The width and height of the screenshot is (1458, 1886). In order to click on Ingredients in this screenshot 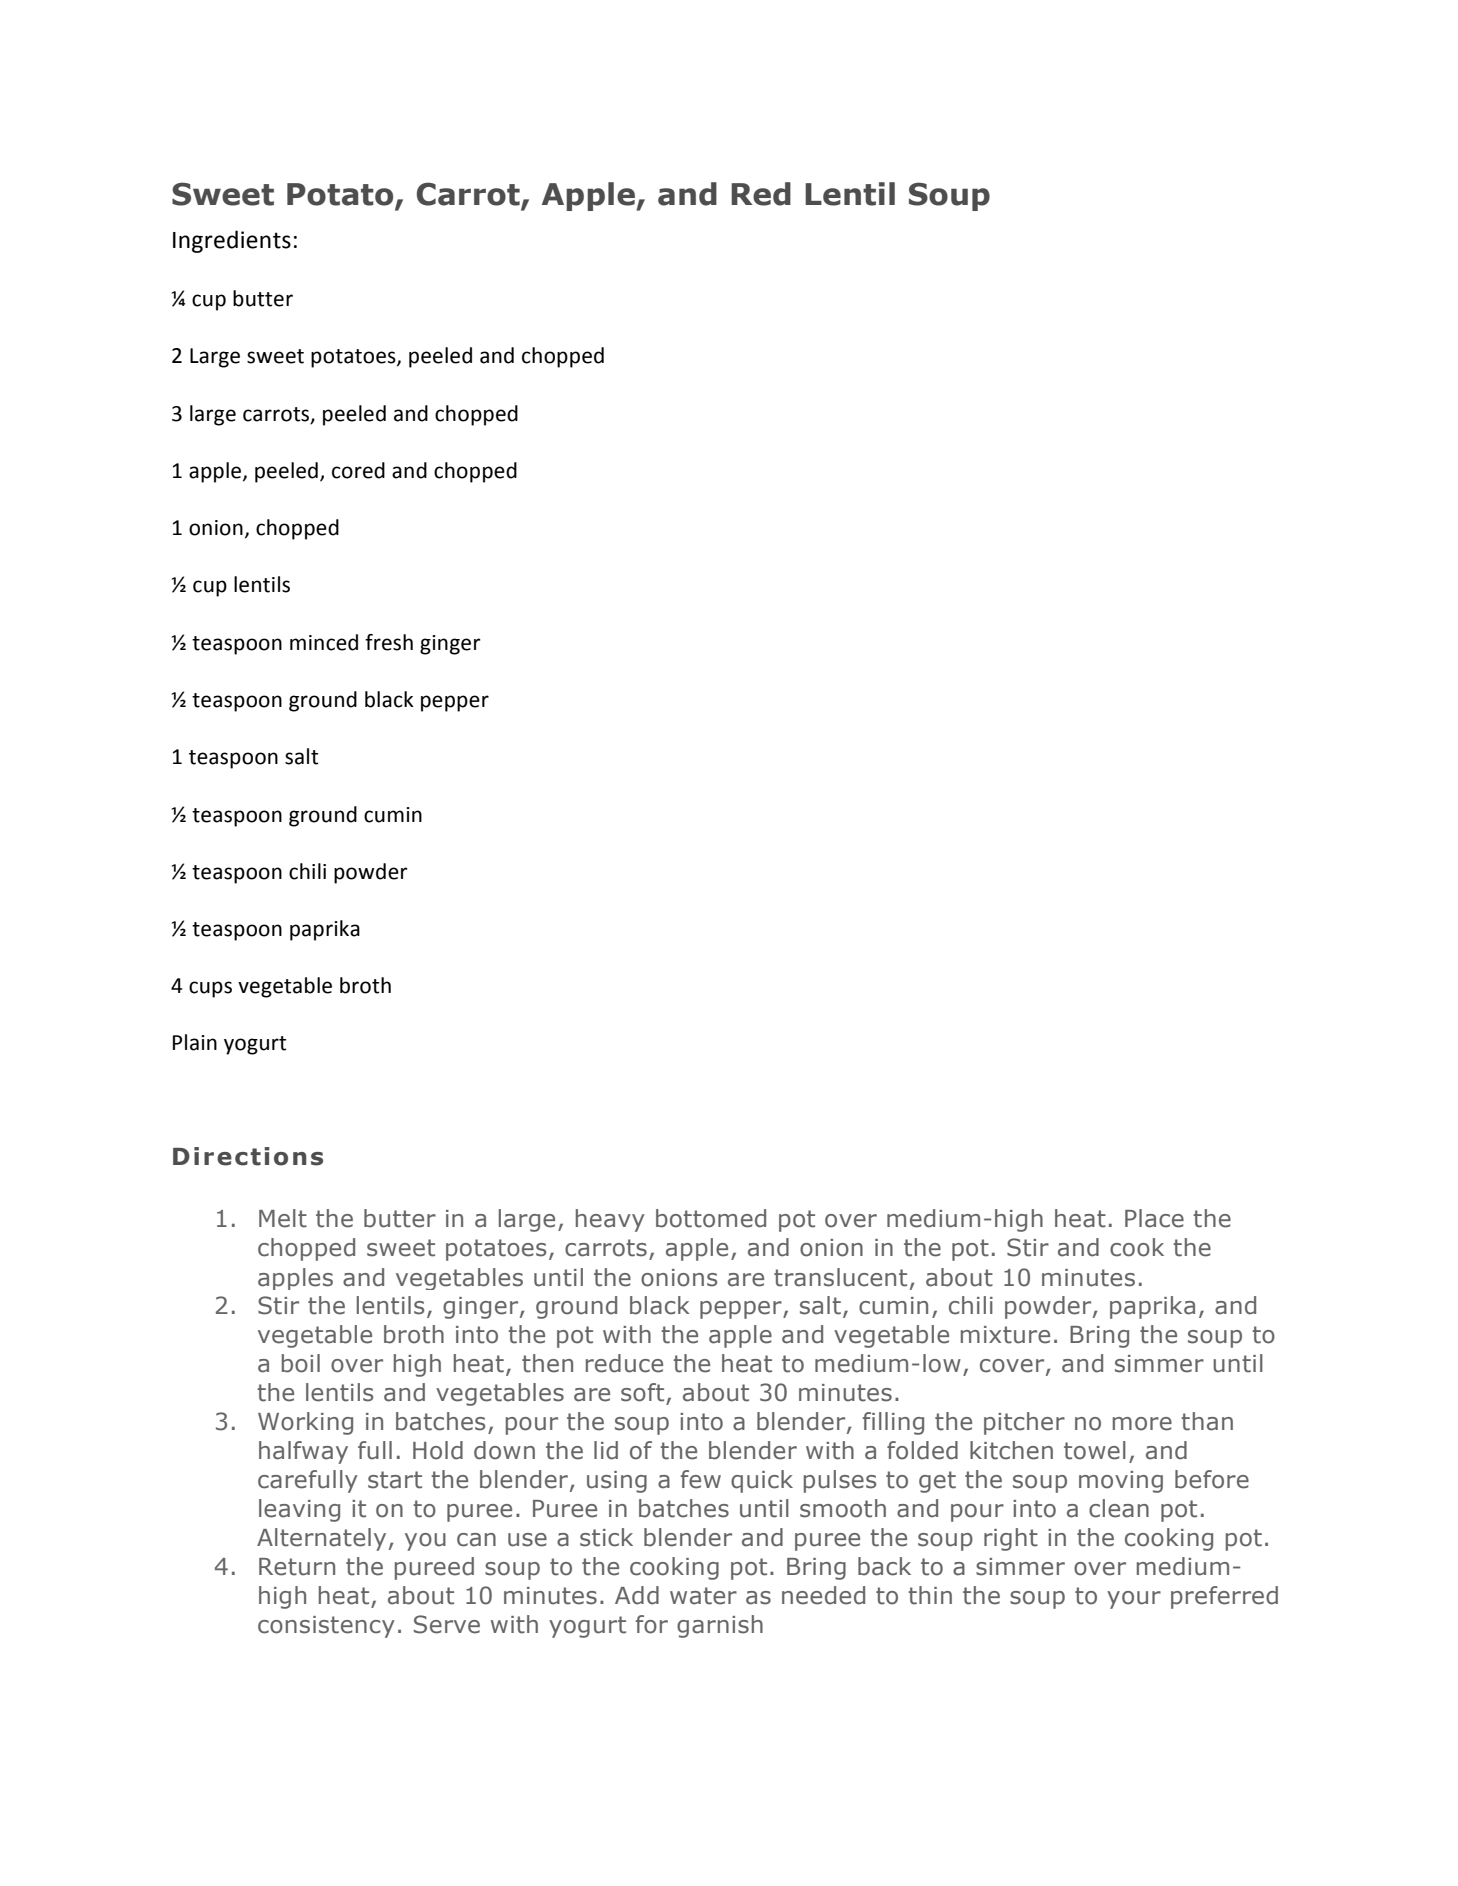, I will do `click(232, 241)`.
